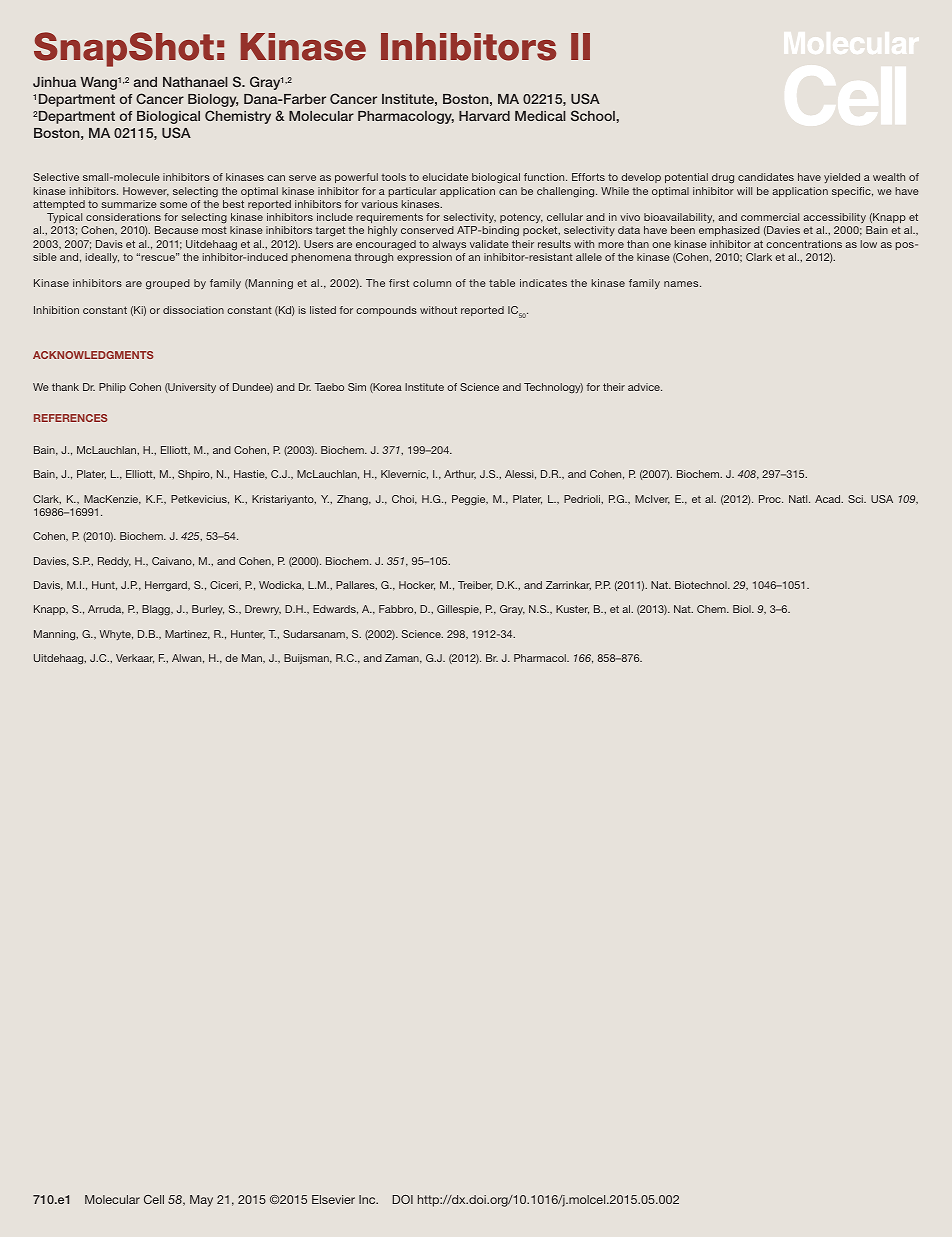 The width and height of the image is (952, 1237). What do you see at coordinates (333, 1199) in the image?
I see `Elsevier` at bounding box center [333, 1199].
